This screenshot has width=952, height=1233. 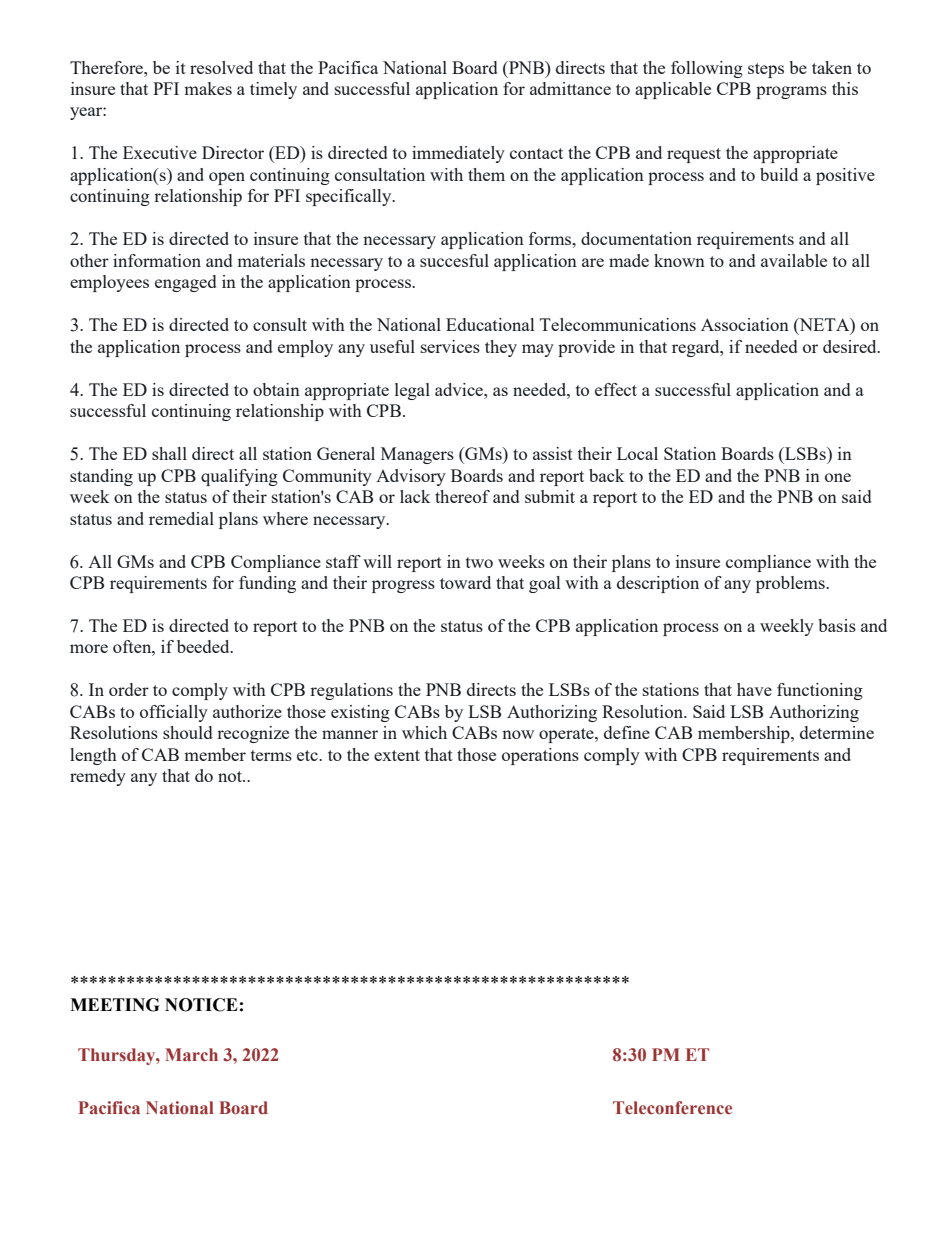 I want to click on one, so click(x=838, y=477).
